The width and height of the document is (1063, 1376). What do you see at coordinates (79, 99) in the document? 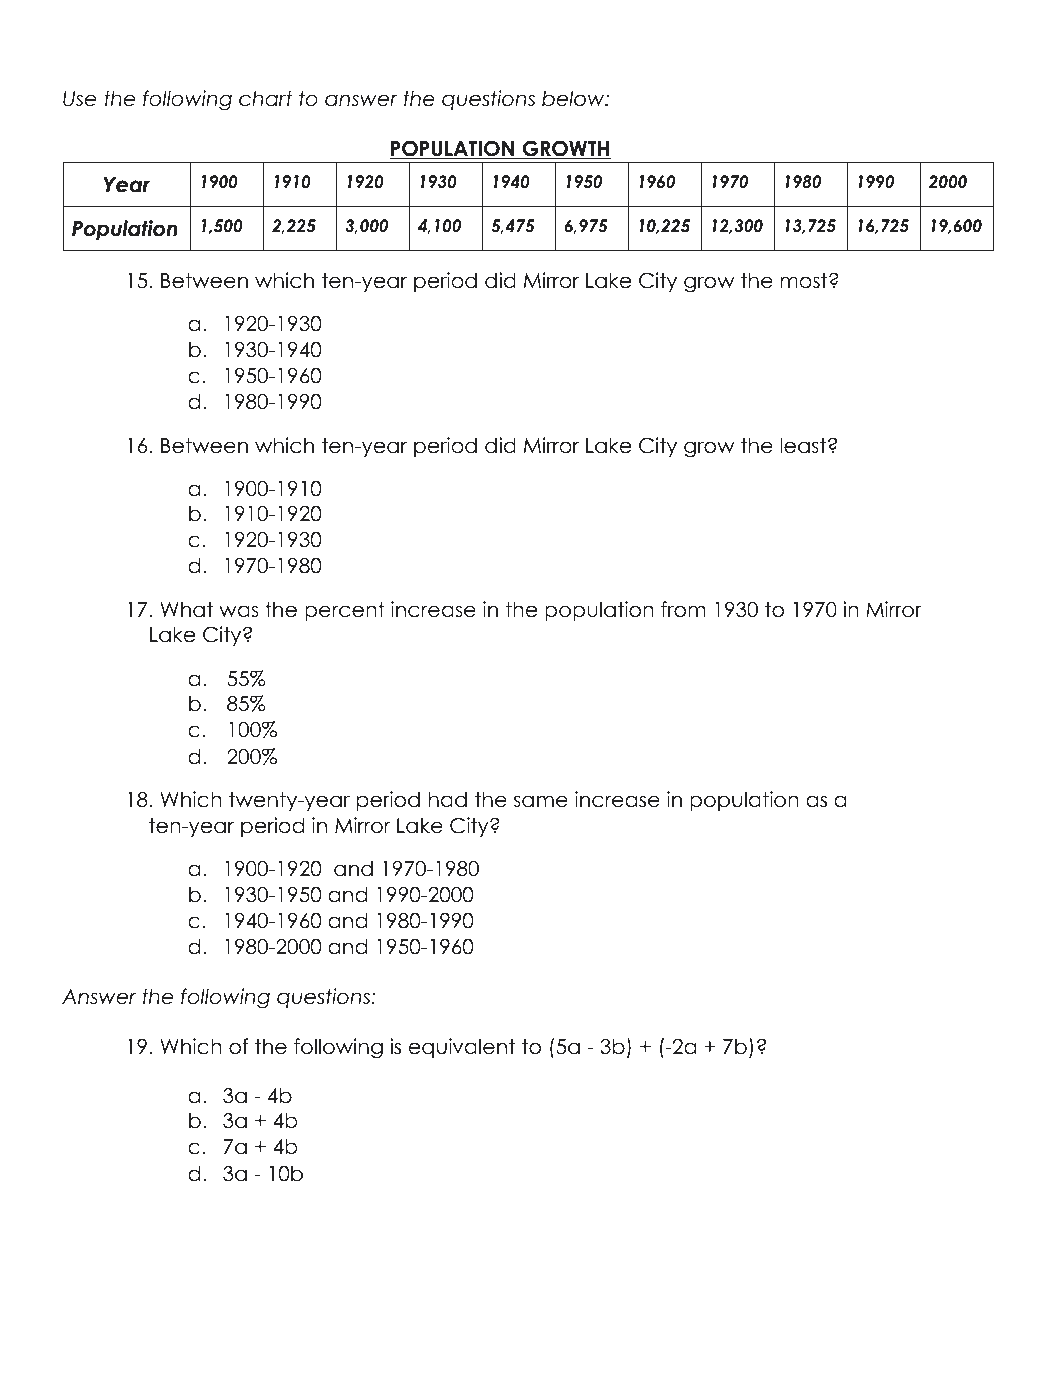
I see `Use` at bounding box center [79, 99].
